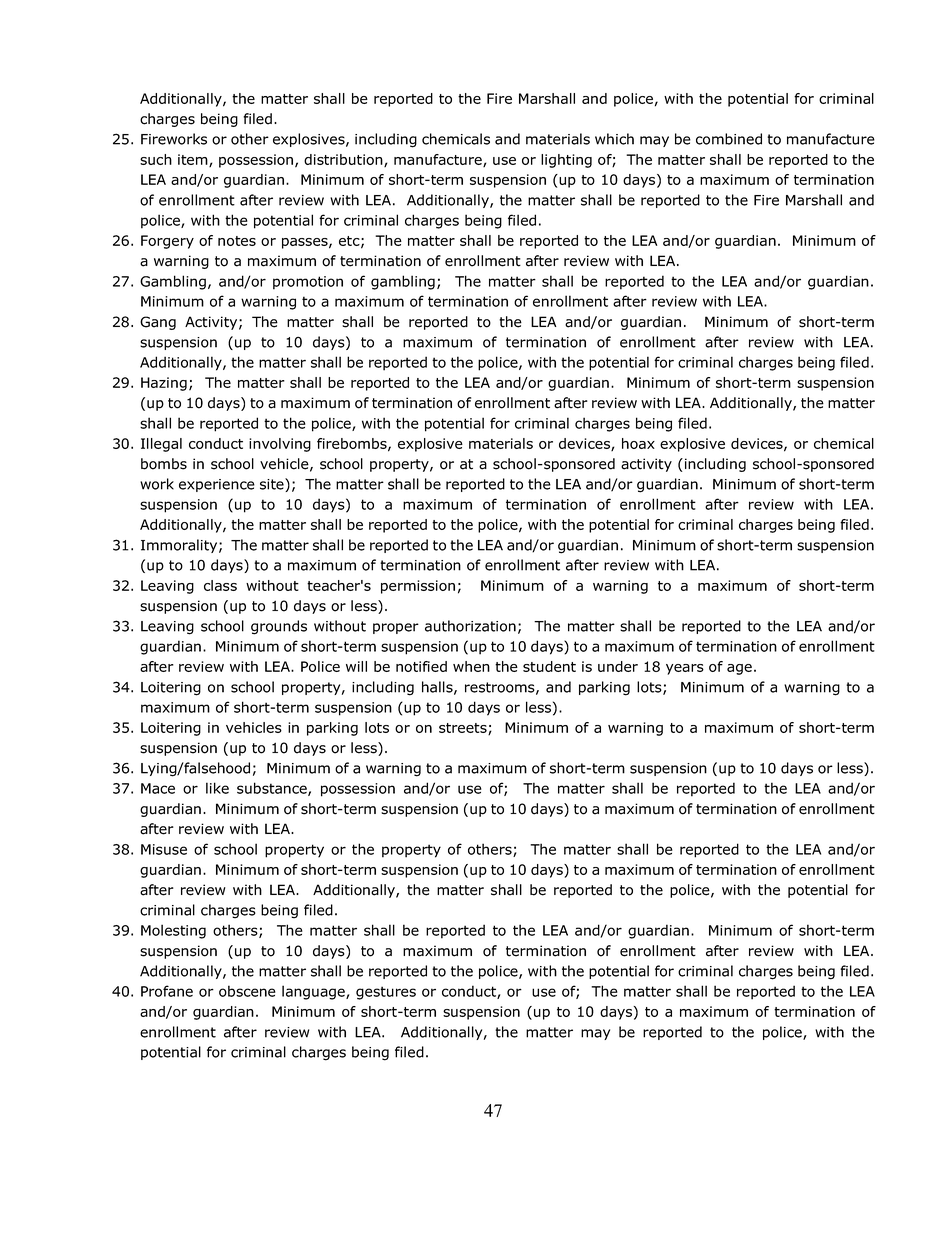  I want to click on distribution, so click(344, 160).
